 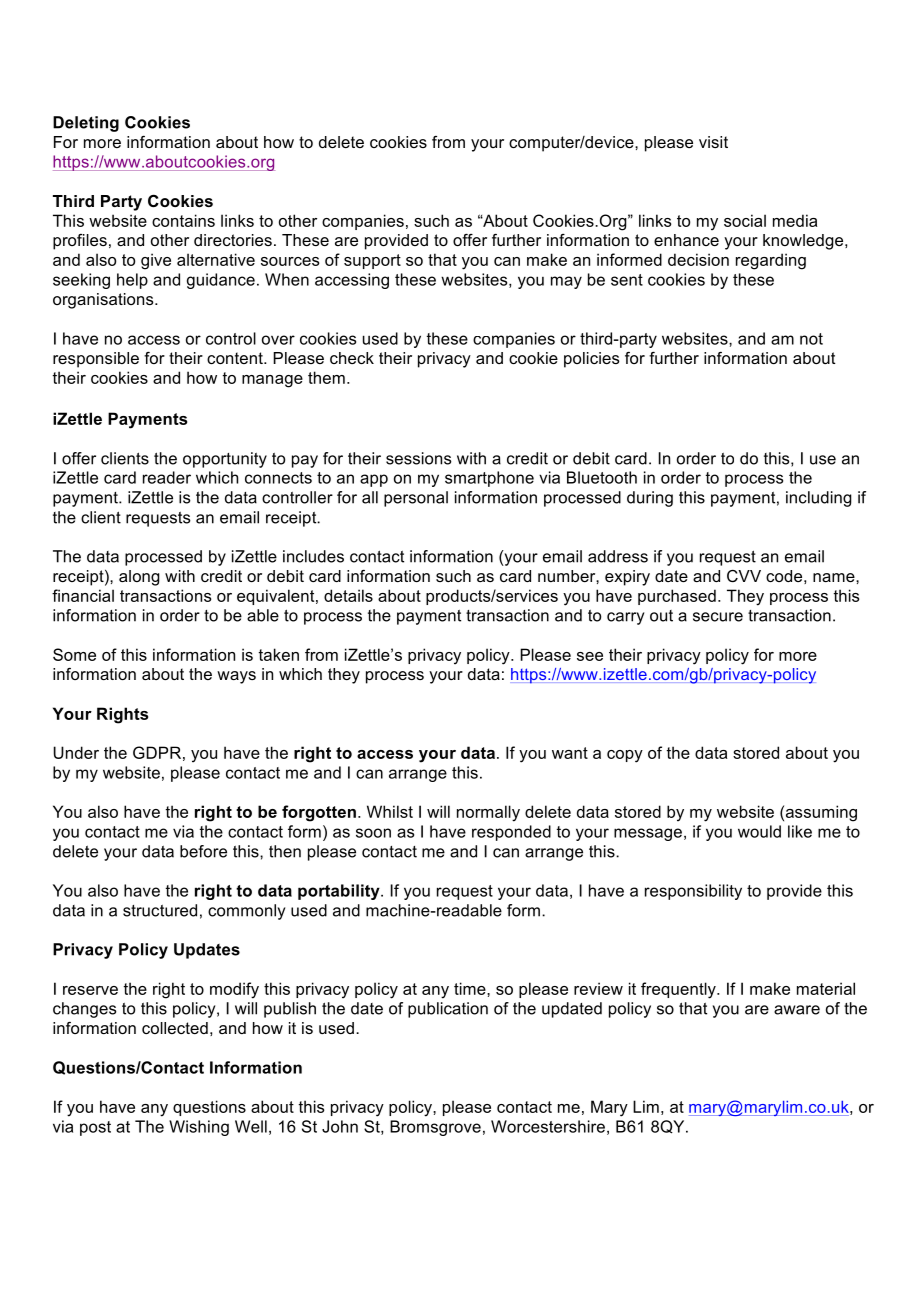 I want to click on sessions, so click(x=419, y=458).
